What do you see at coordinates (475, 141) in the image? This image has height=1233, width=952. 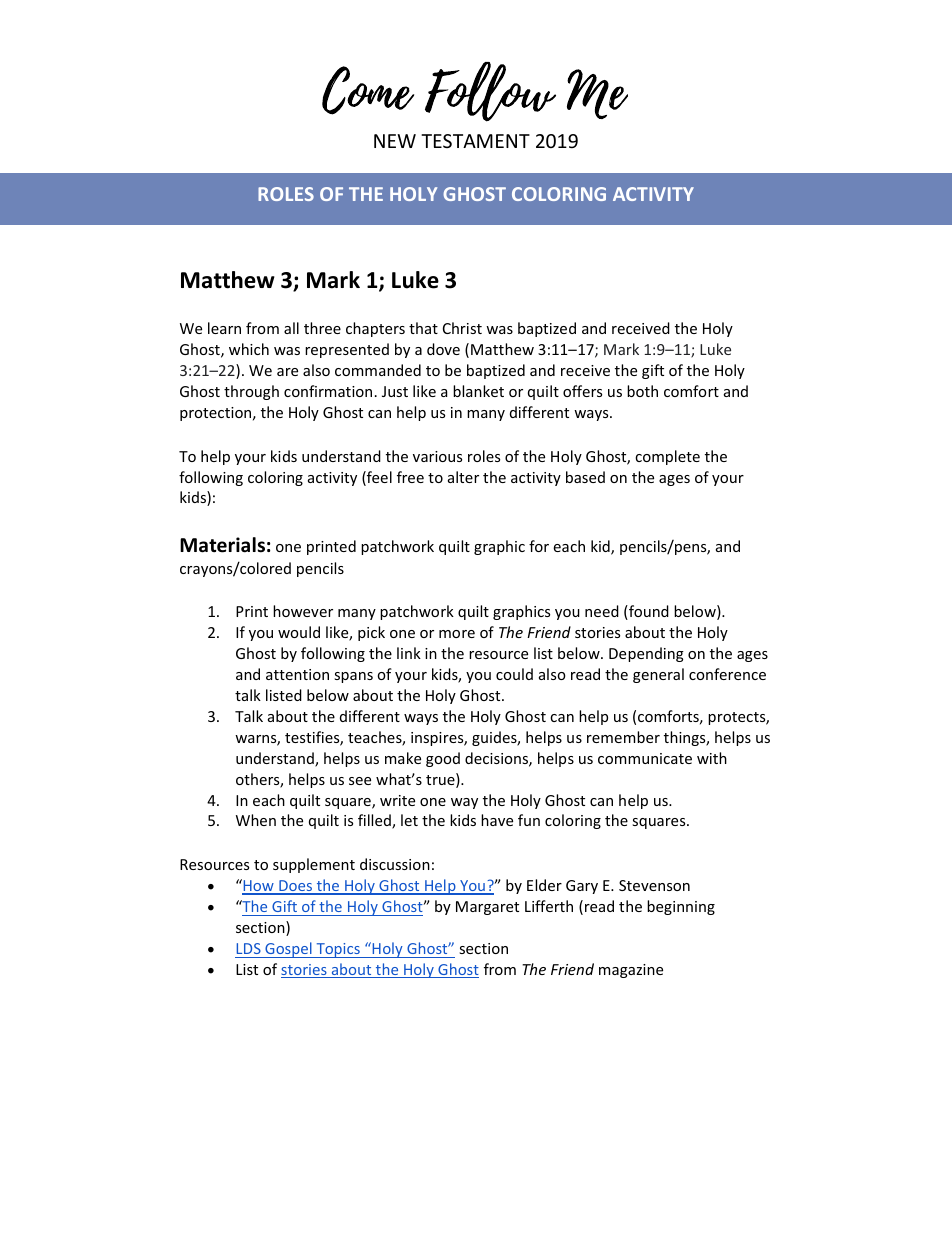 I see `TESTAMENT` at bounding box center [475, 141].
